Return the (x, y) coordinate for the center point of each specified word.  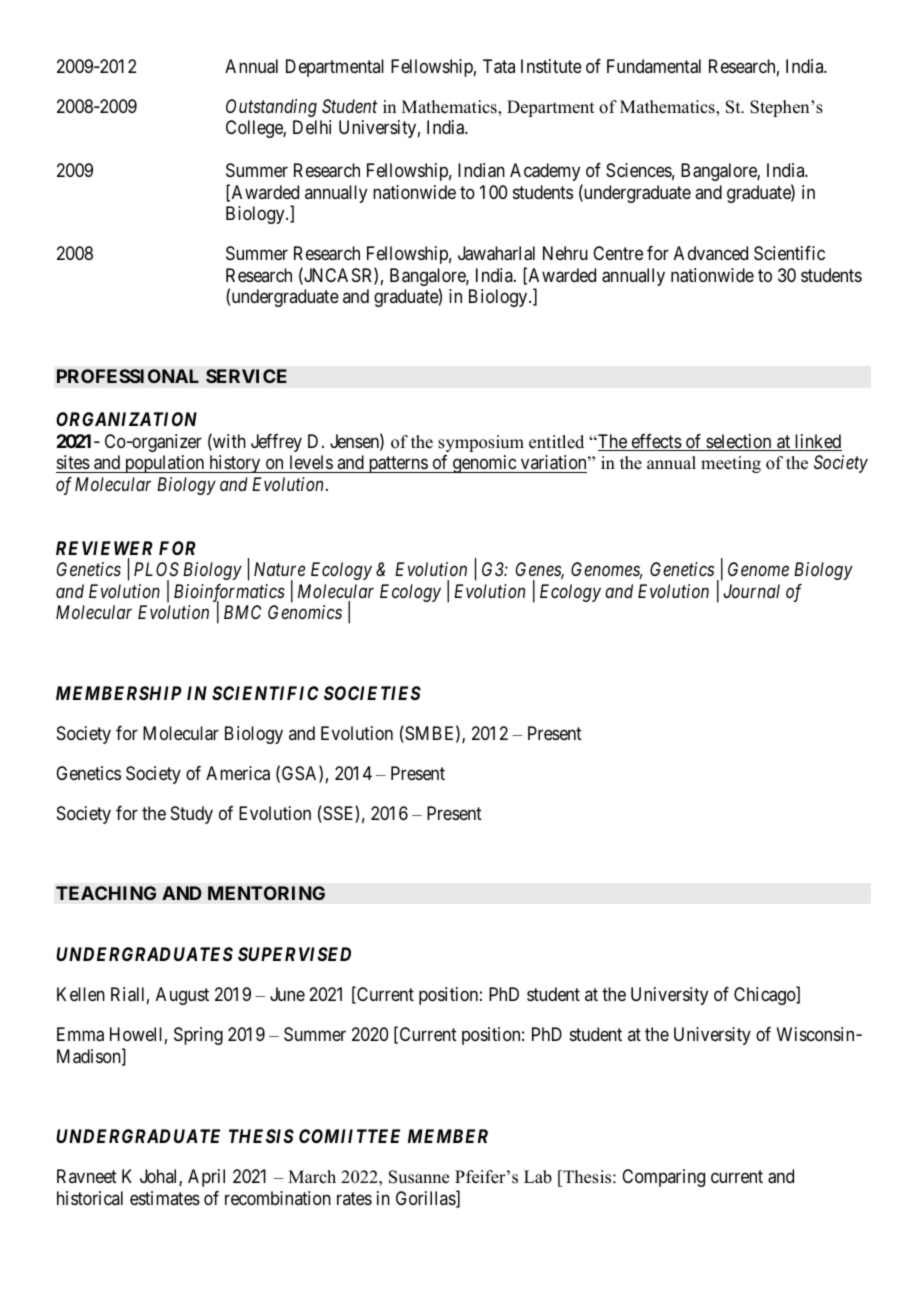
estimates (165, 1198)
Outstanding (271, 108)
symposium (481, 443)
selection (739, 442)
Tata (499, 66)
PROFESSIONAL (128, 376)
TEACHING (106, 893)
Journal (752, 591)
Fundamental (654, 66)
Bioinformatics (229, 594)
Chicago (766, 996)
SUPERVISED (294, 954)
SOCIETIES (372, 693)
